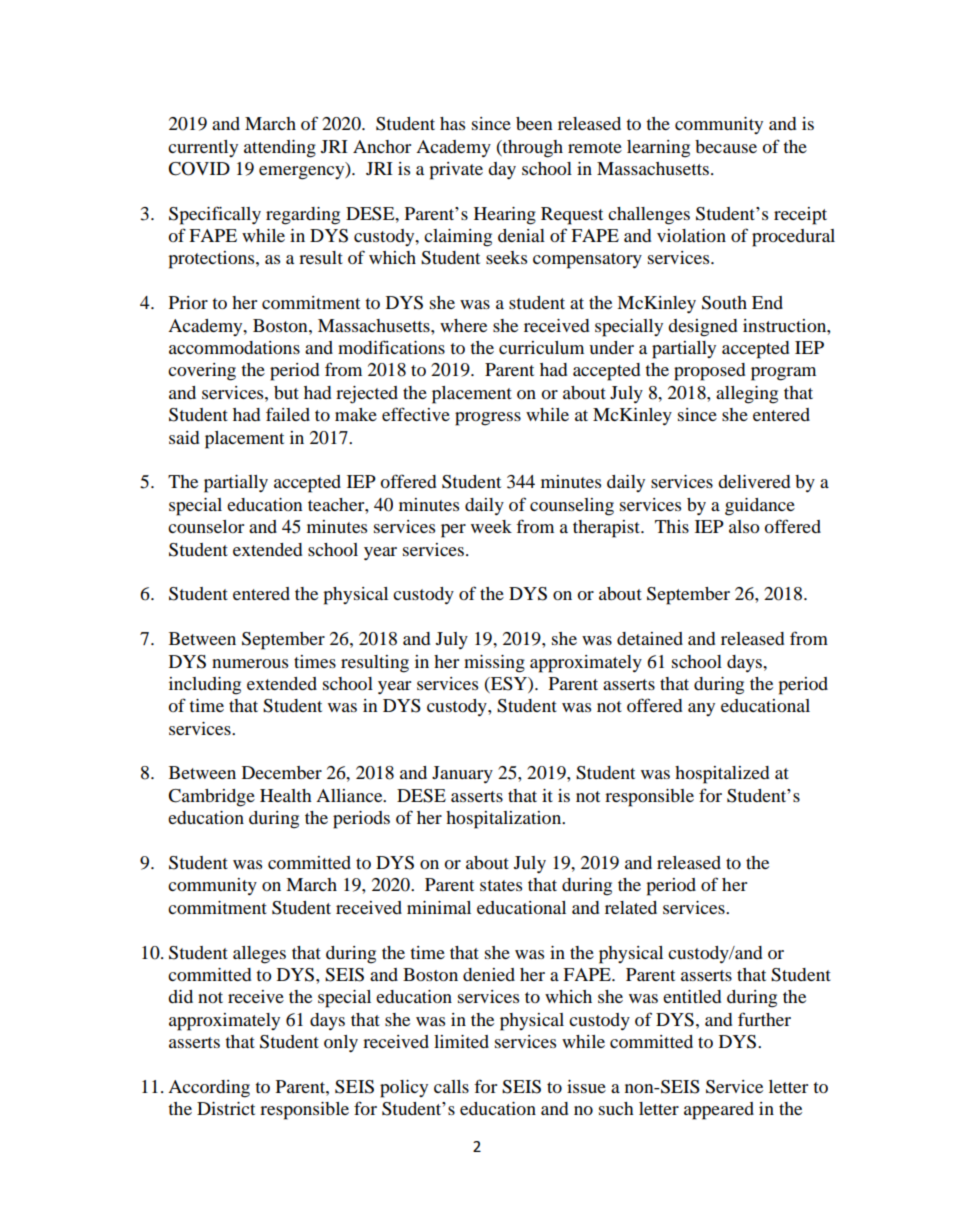  What do you see at coordinates (226, 1108) in the screenshot?
I see `District` at bounding box center [226, 1108].
